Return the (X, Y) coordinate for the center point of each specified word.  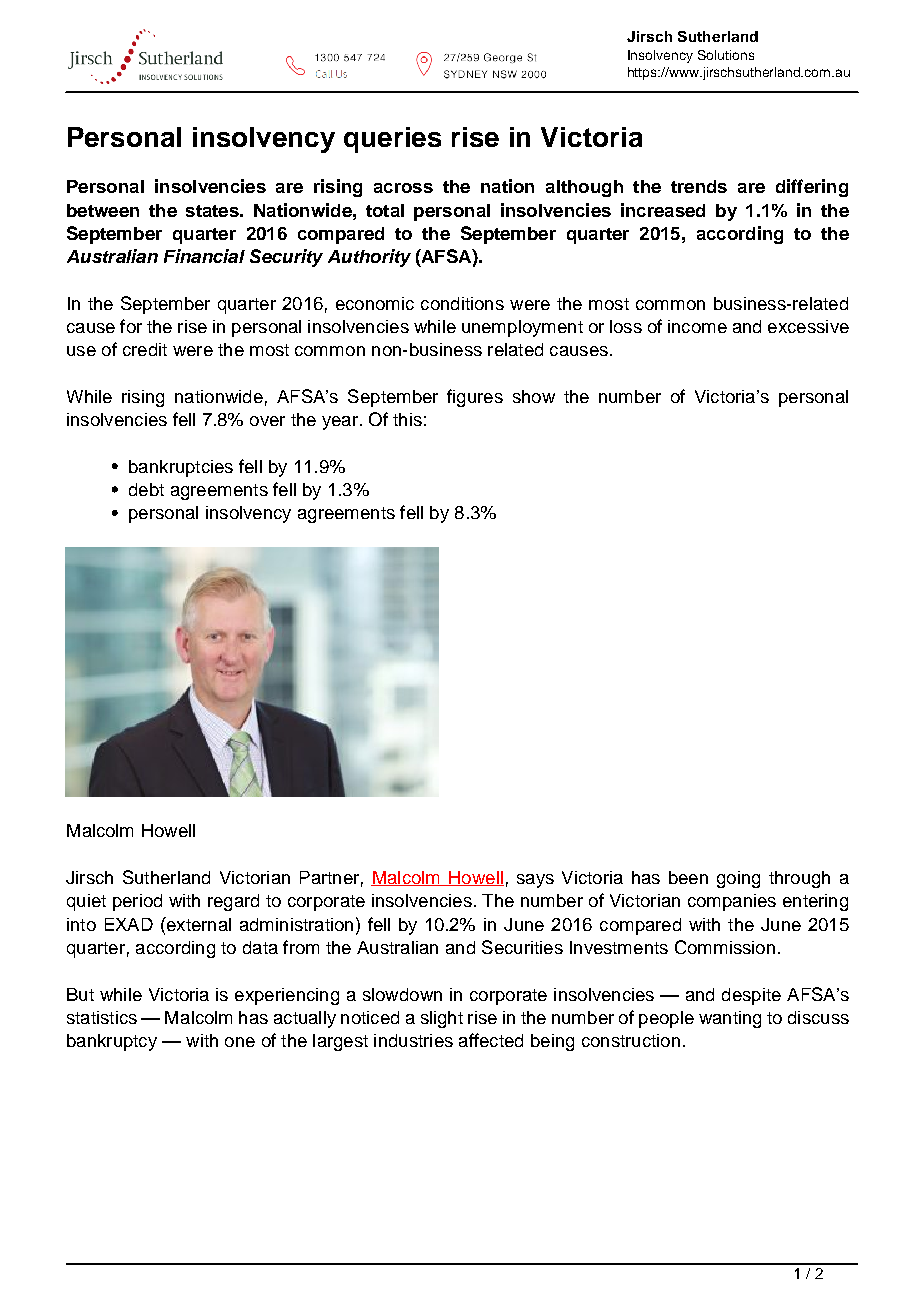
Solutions (726, 55)
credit (145, 349)
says (535, 881)
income (697, 326)
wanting (730, 1019)
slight (442, 1019)
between (103, 210)
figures (475, 398)
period (137, 902)
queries (392, 140)
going (738, 879)
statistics (102, 1017)
